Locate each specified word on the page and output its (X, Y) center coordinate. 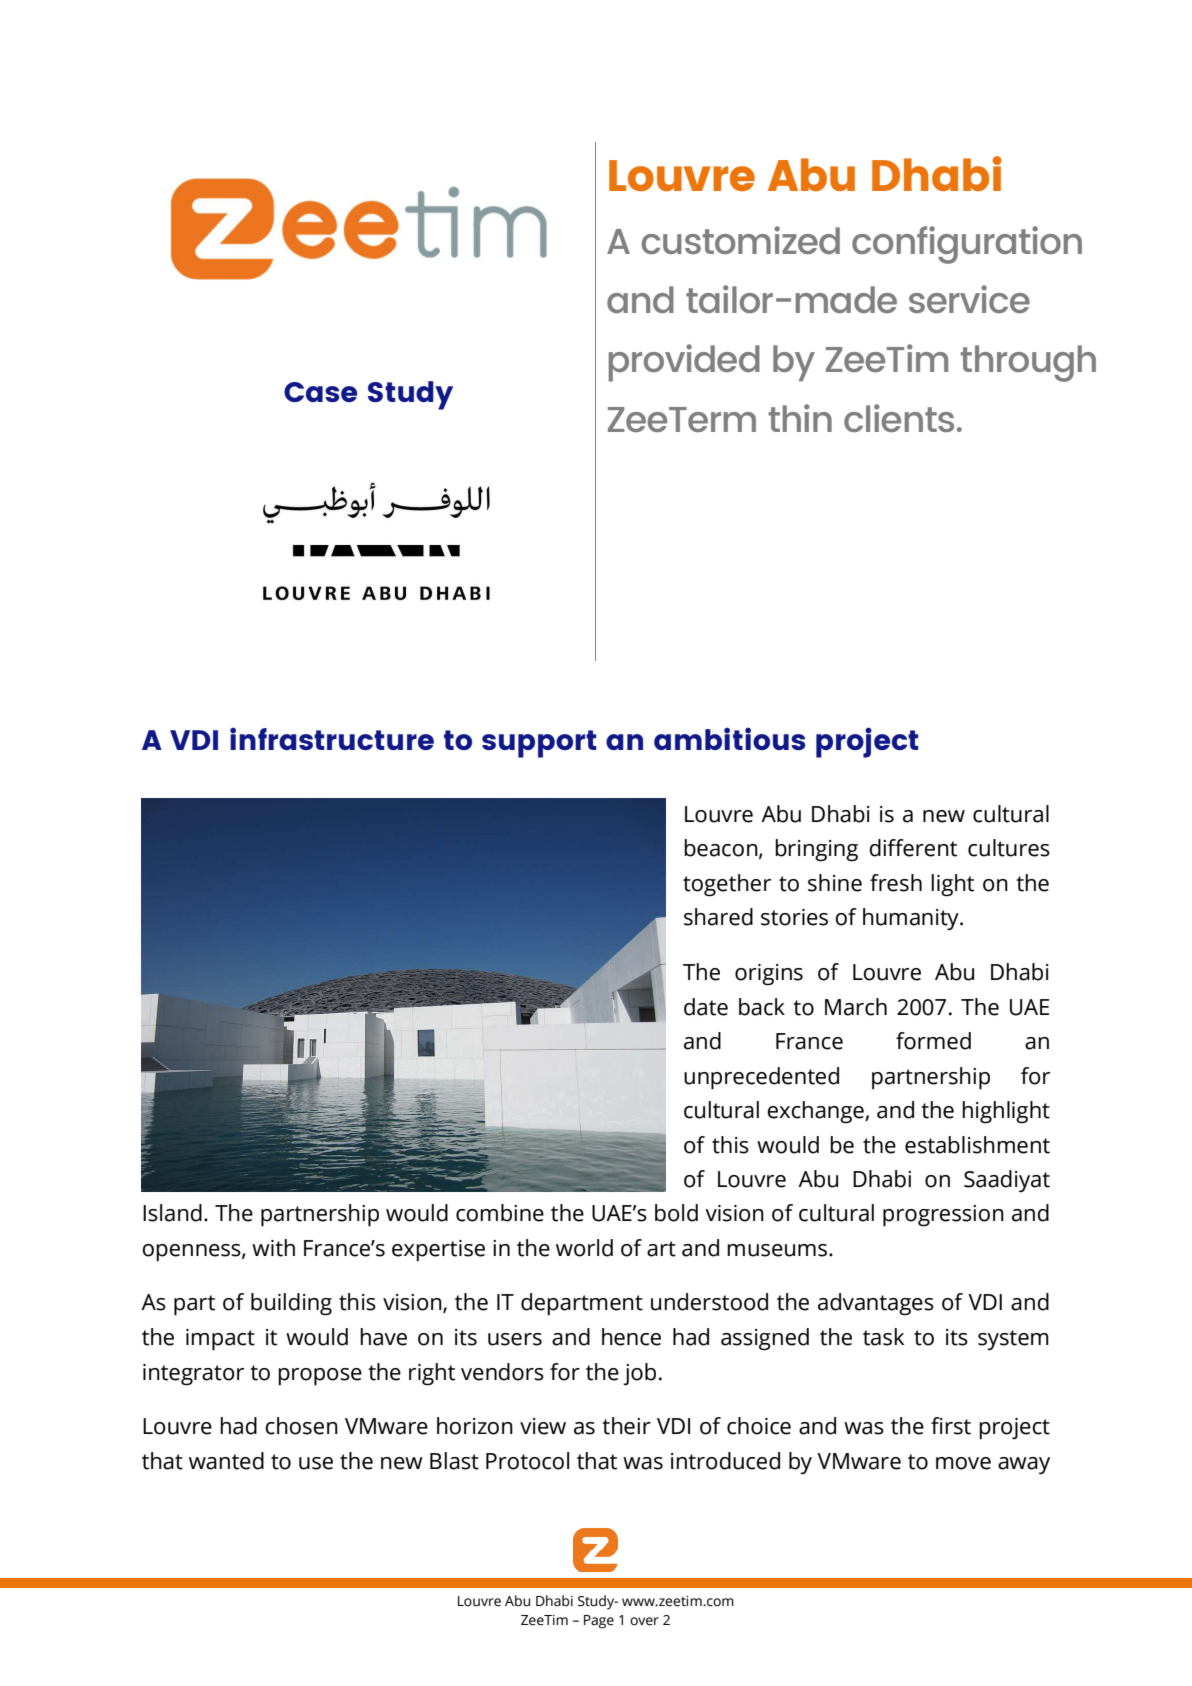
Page (599, 1622)
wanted (226, 1461)
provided (684, 363)
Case (320, 392)
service (969, 299)
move (963, 1463)
